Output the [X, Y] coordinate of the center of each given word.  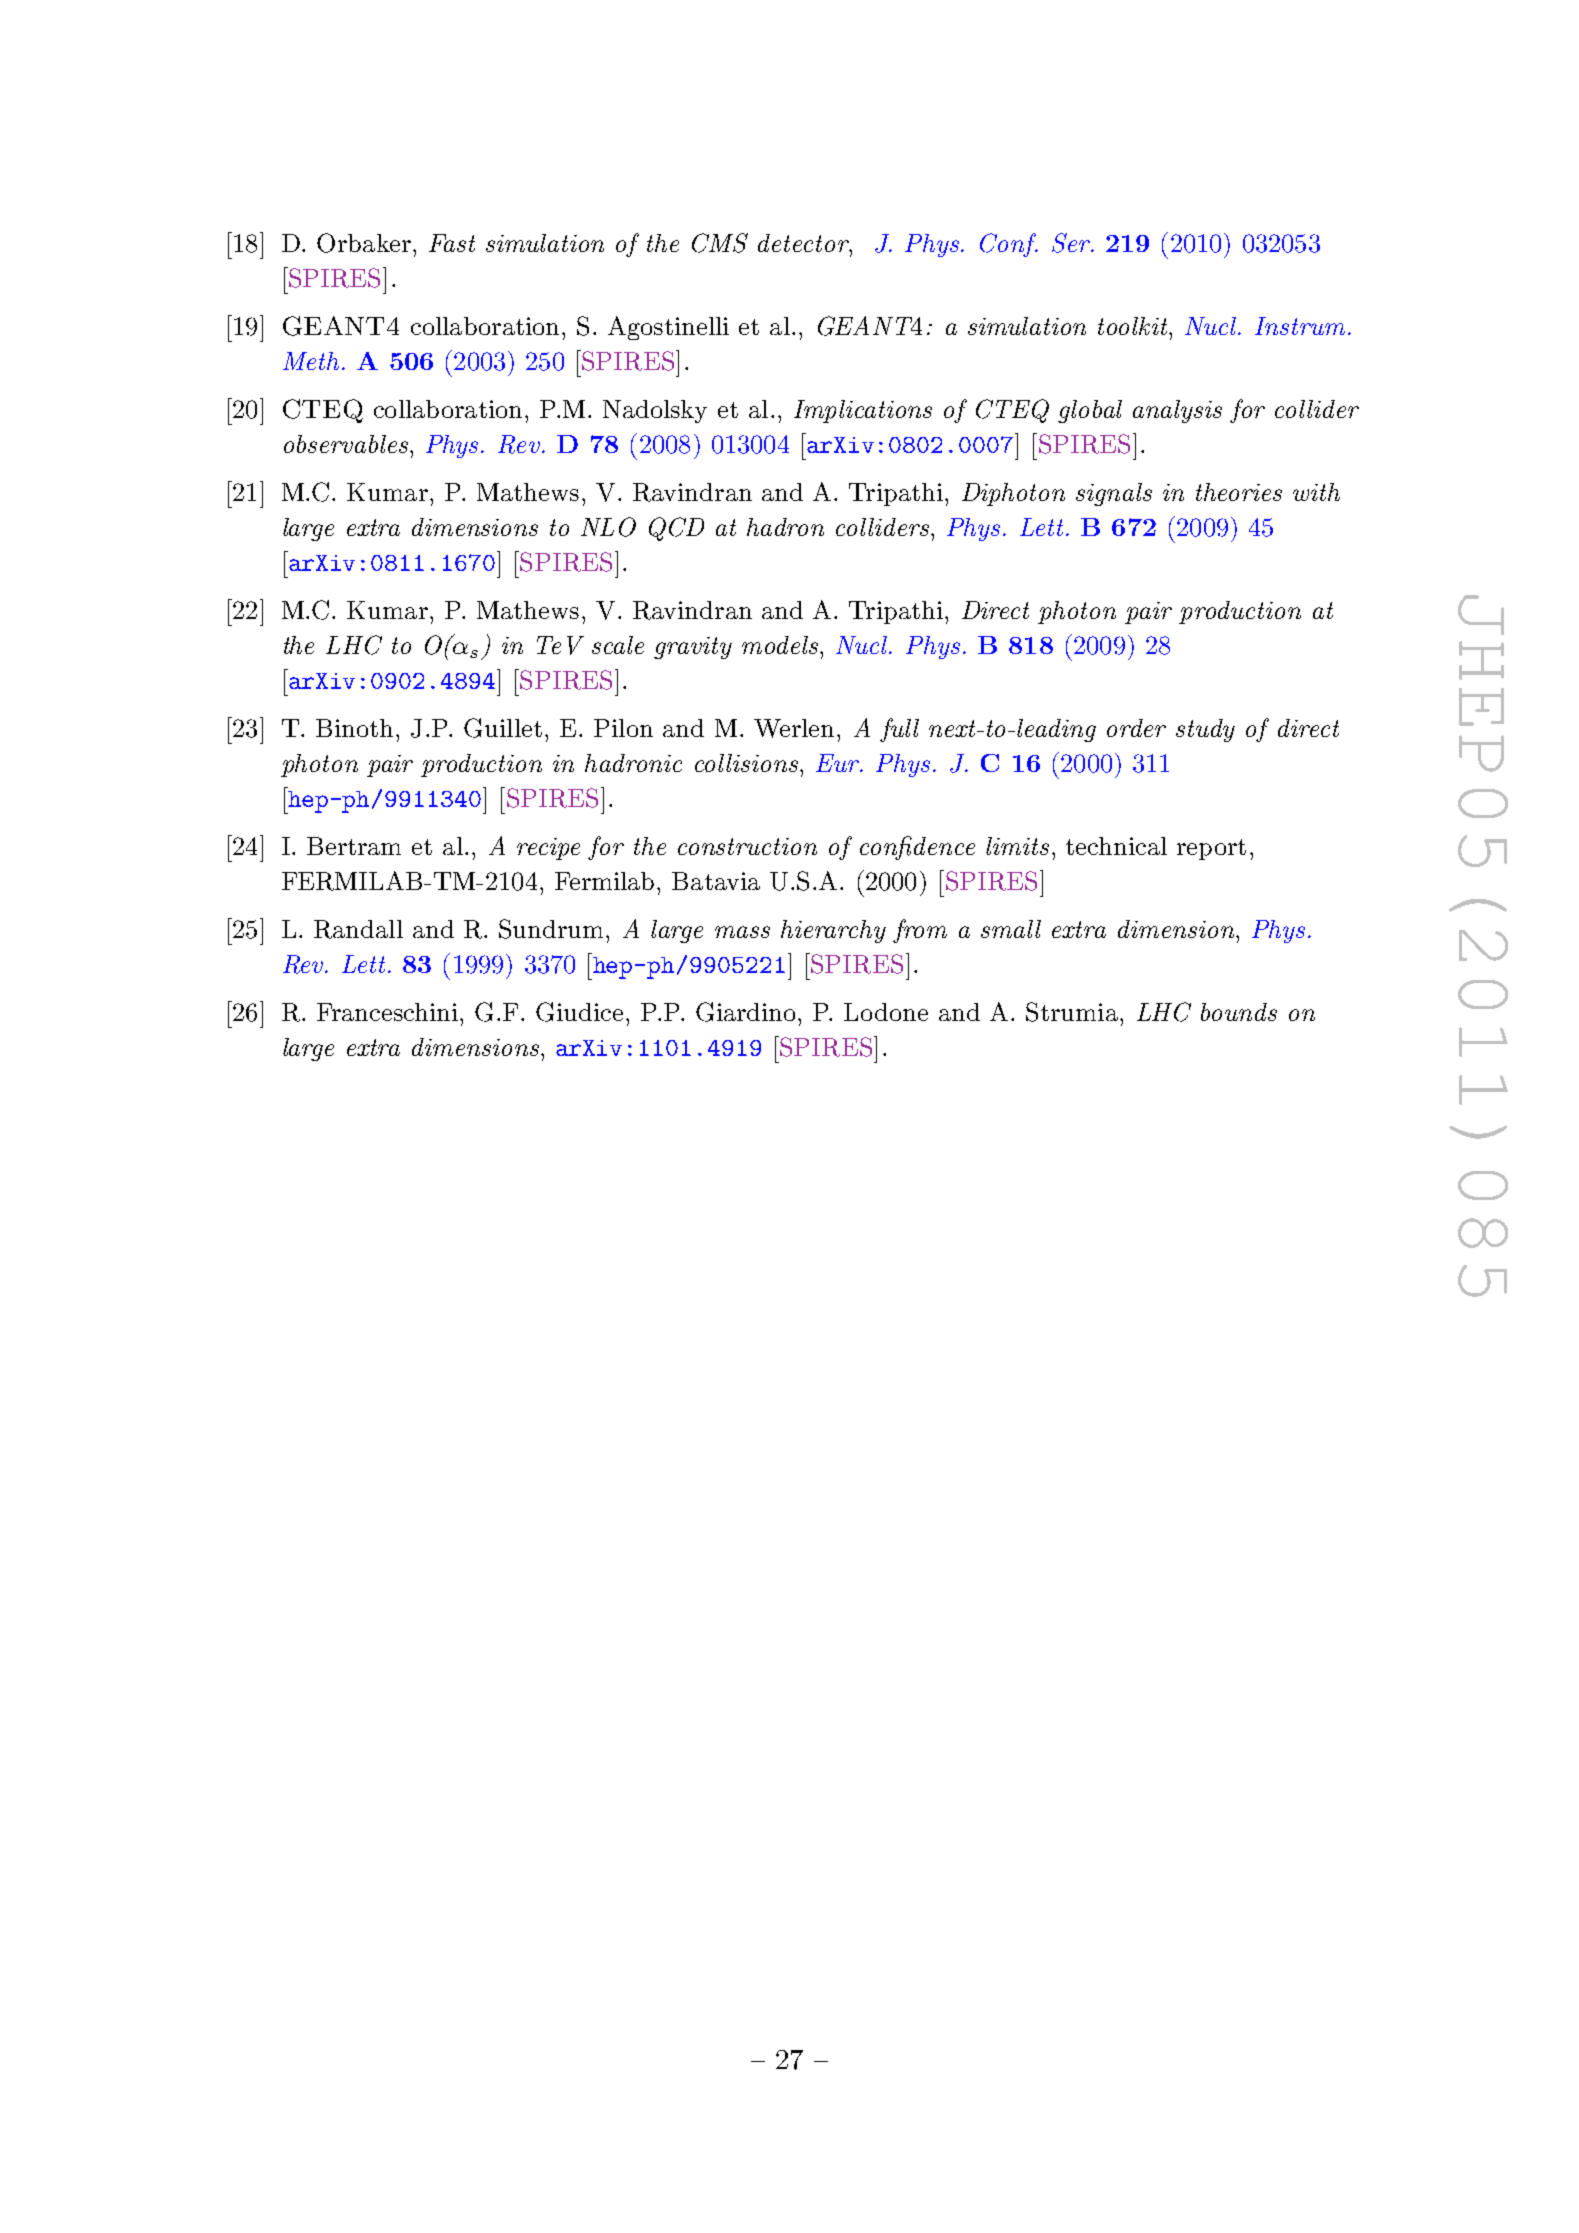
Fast [452, 243]
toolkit [1134, 326]
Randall [358, 929]
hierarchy [833, 931]
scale [618, 645]
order [1136, 728]
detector [804, 243]
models [781, 645]
